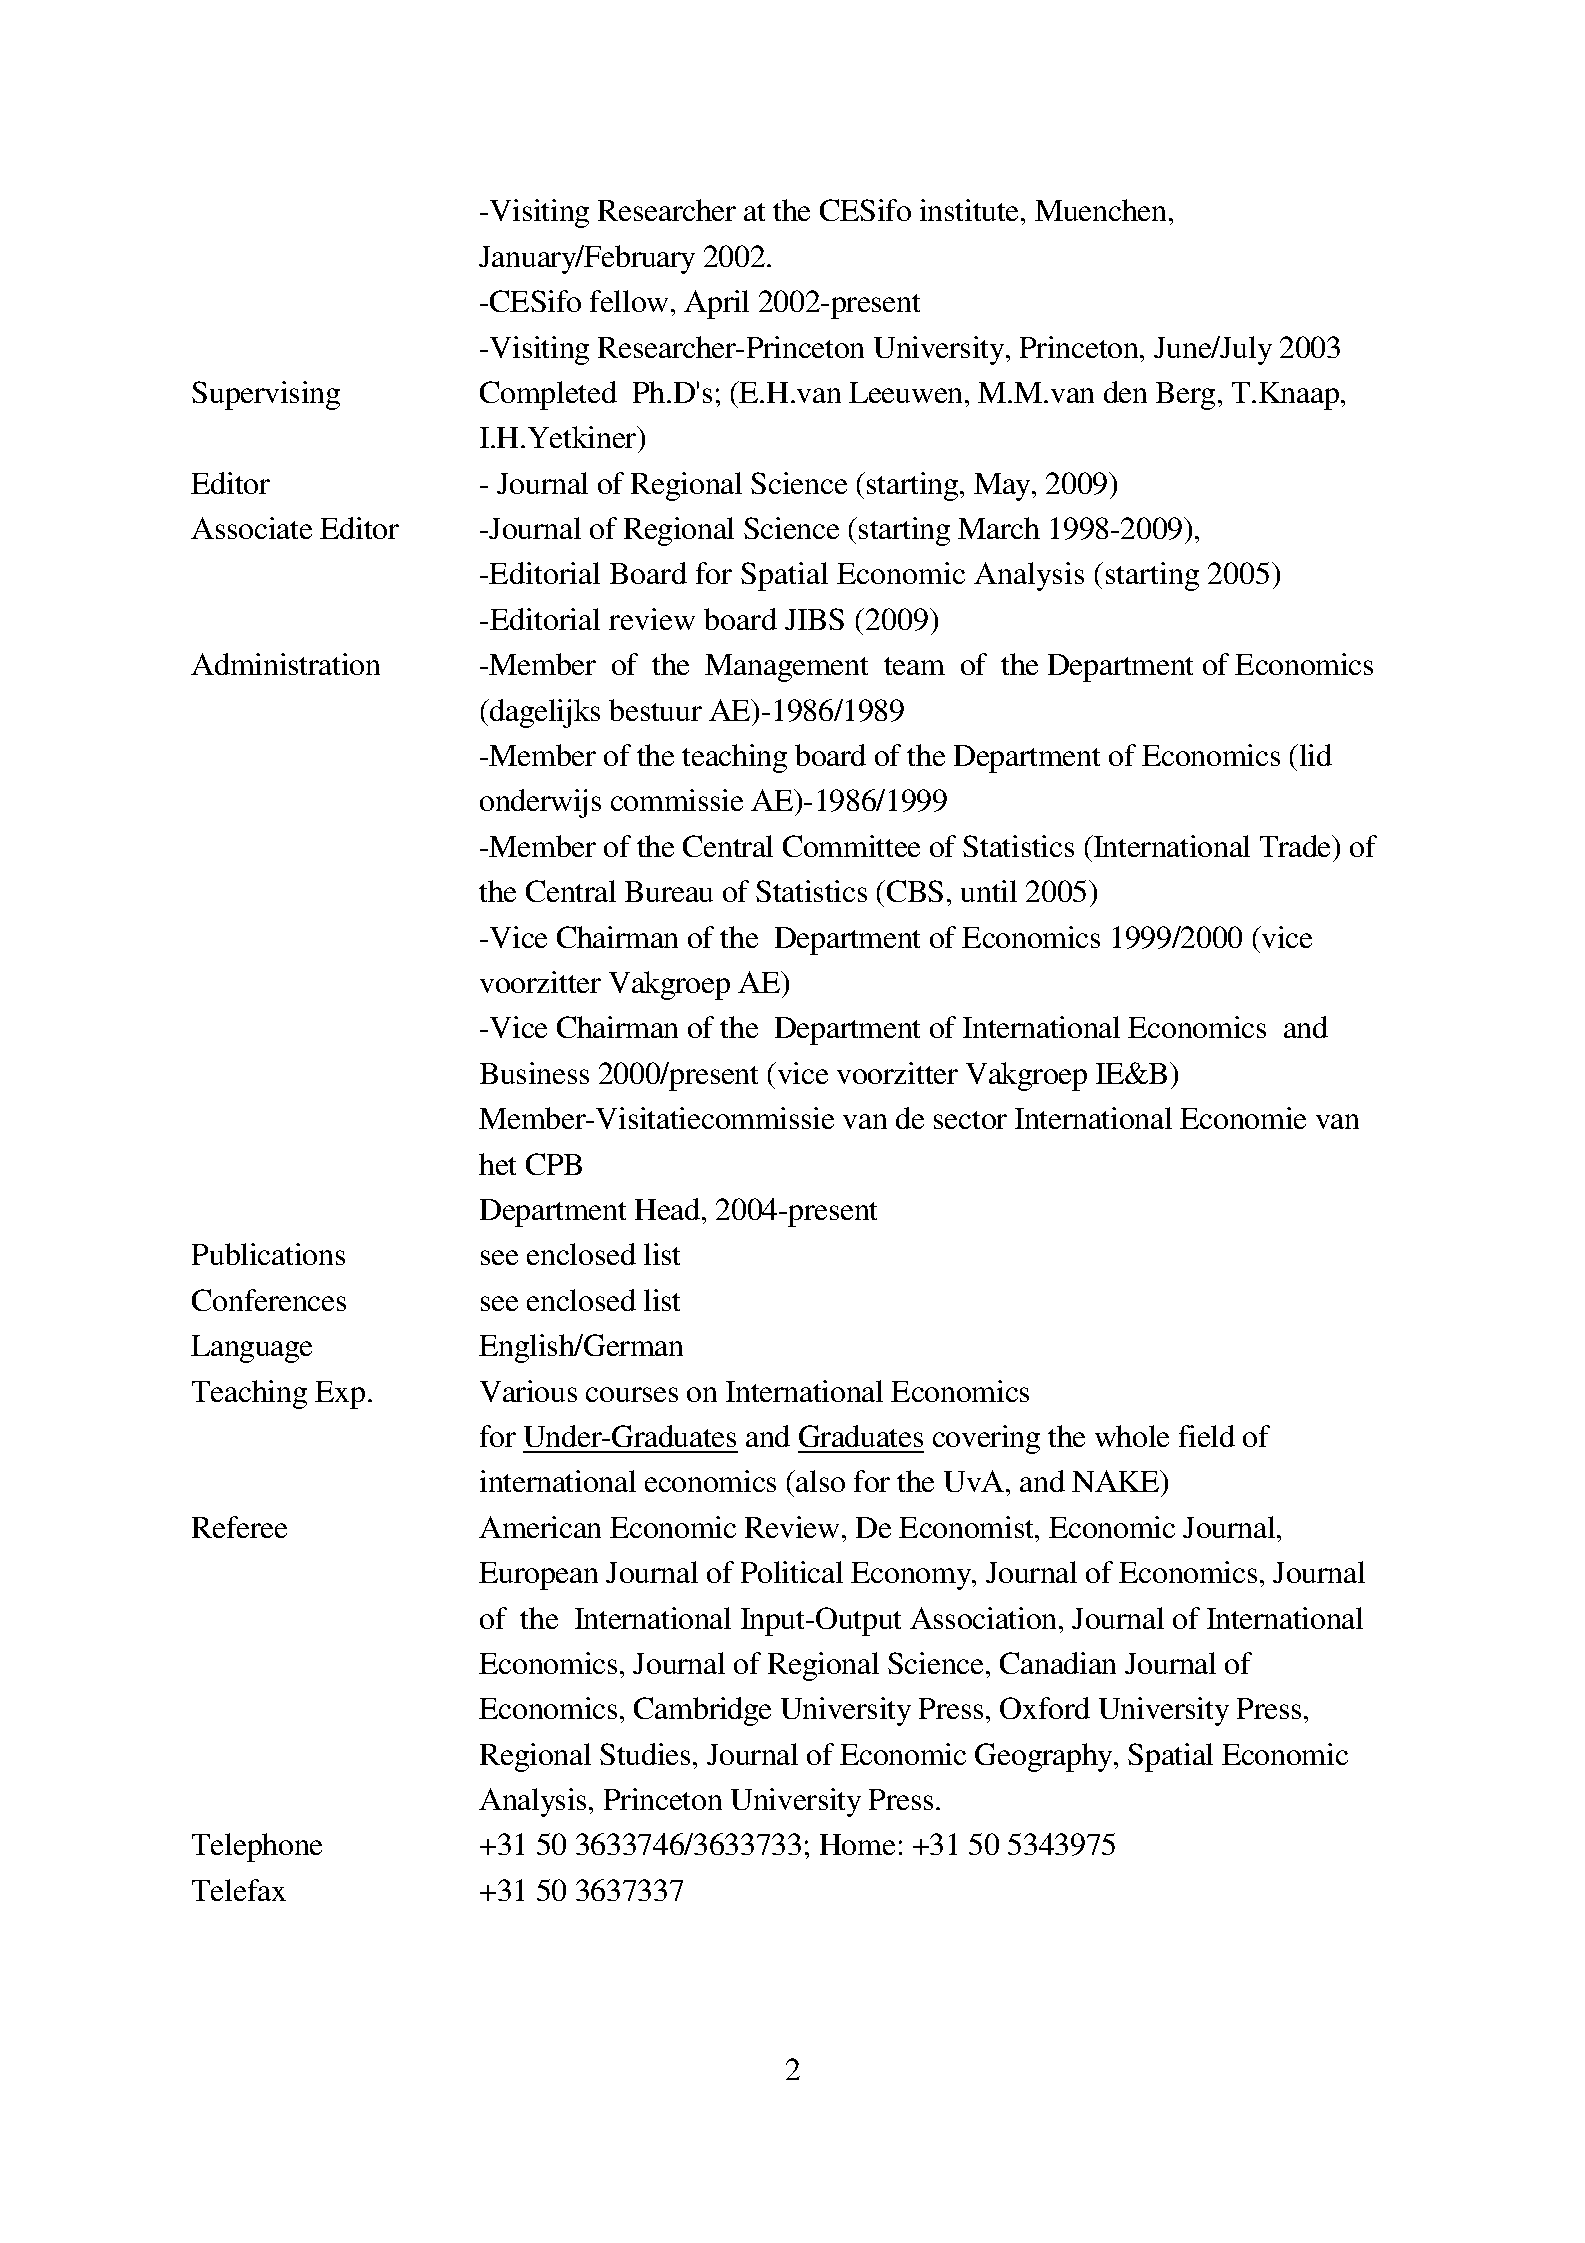  What do you see at coordinates (257, 1847) in the image?
I see `Telephone` at bounding box center [257, 1847].
